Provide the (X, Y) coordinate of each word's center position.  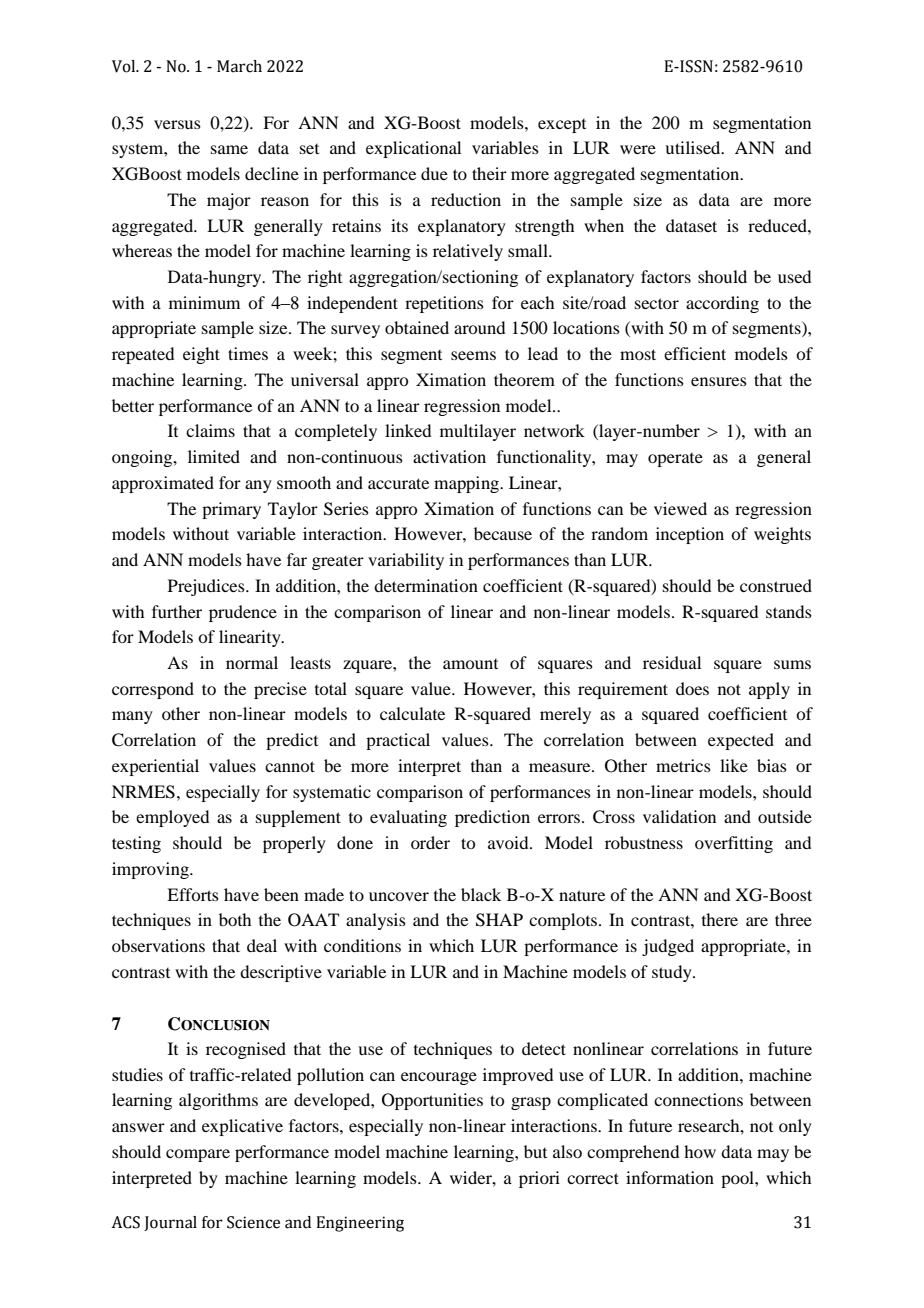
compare (198, 1155)
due (434, 173)
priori (539, 1179)
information (670, 1177)
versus (177, 124)
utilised (694, 147)
